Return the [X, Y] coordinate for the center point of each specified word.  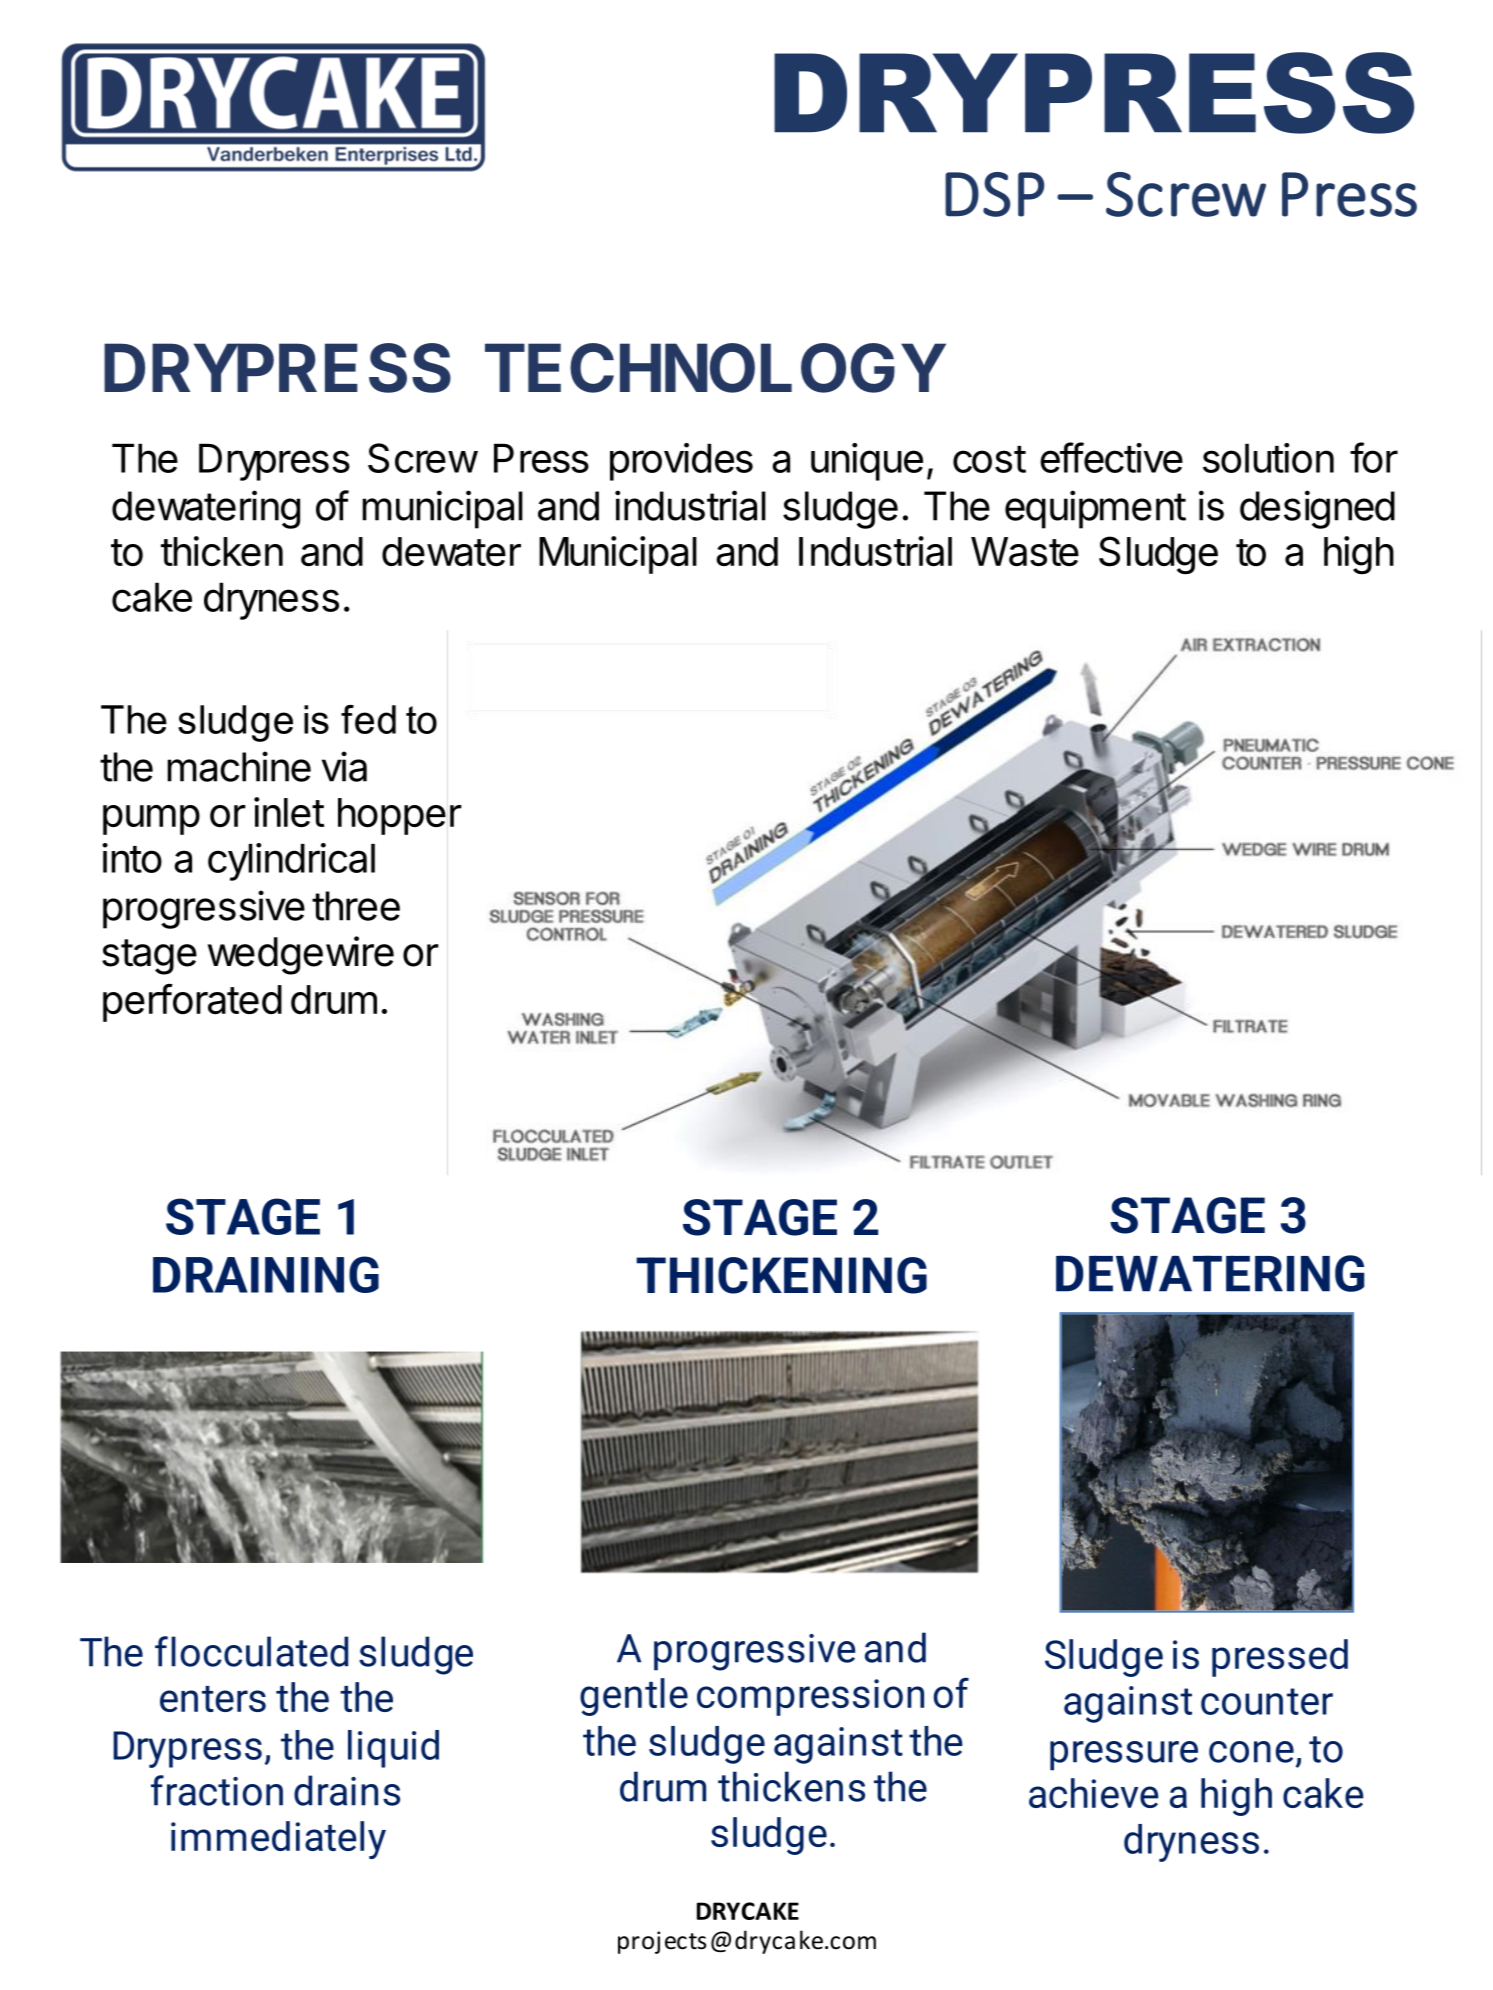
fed [368, 719]
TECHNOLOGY [715, 368]
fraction [217, 1790]
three [356, 906]
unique [867, 462]
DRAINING [266, 1274]
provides [681, 462]
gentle [634, 1697]
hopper [400, 816]
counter [1267, 1701]
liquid [393, 1749]
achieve [1093, 1793]
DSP [995, 194]
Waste [1025, 552]
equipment [1095, 509]
